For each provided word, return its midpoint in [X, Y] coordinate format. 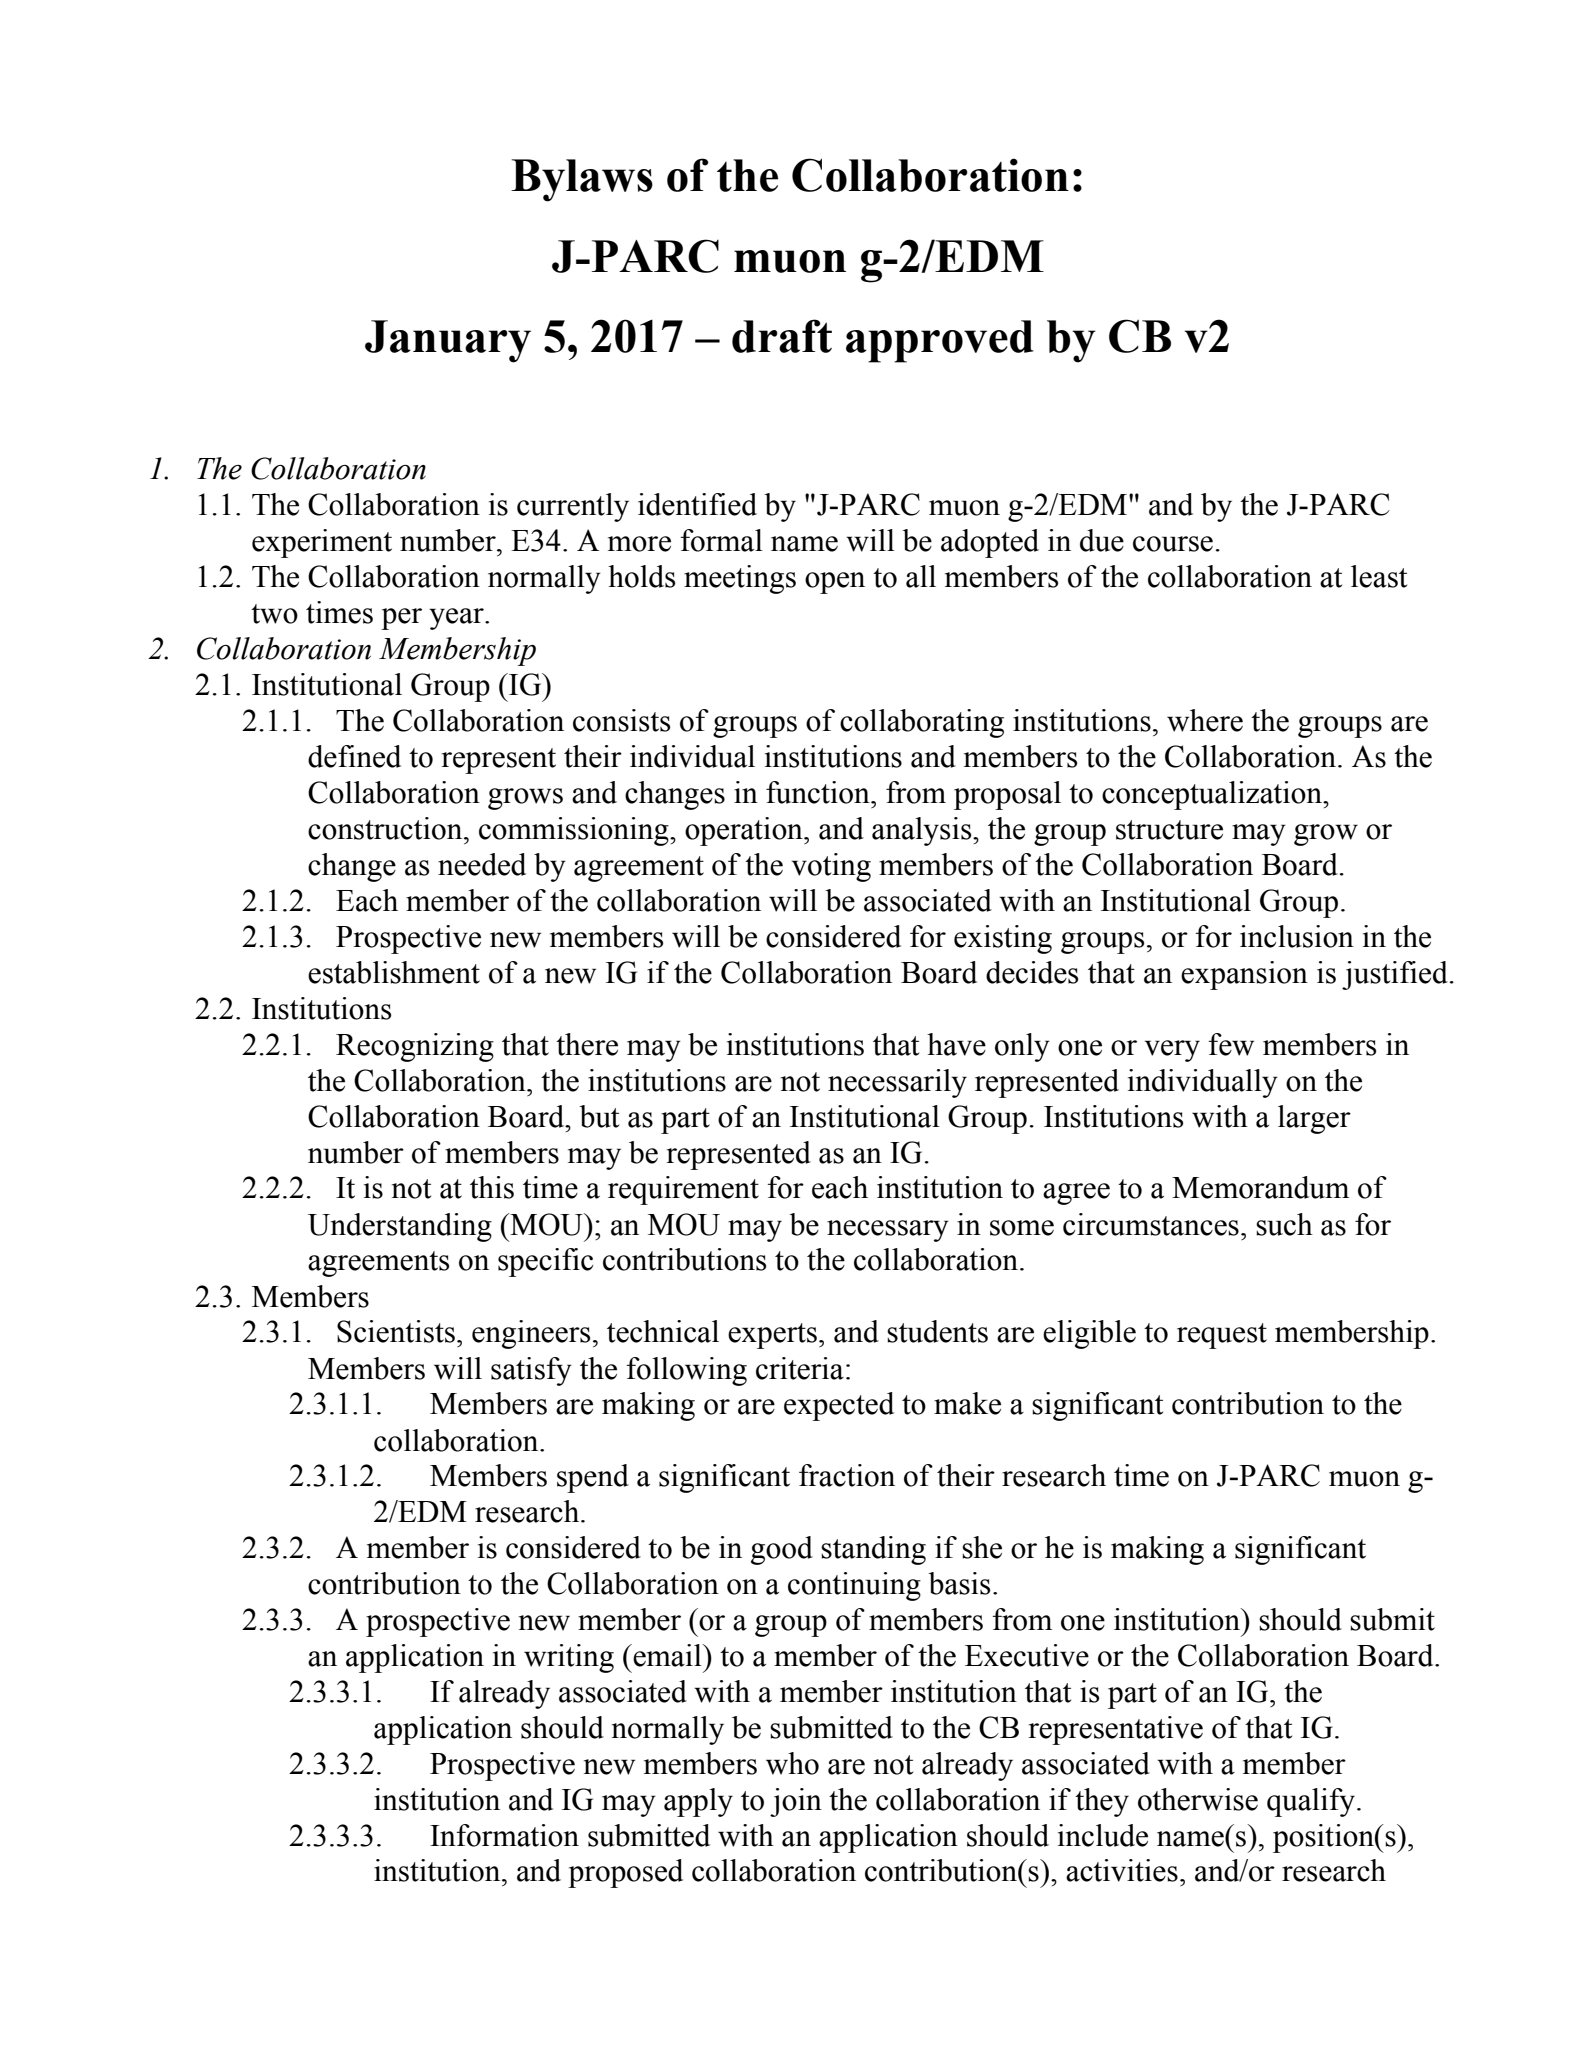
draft [782, 336]
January [448, 341]
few [1231, 1044]
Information [504, 1835]
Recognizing [415, 1047]
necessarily [897, 1083]
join [796, 1802]
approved [940, 341]
